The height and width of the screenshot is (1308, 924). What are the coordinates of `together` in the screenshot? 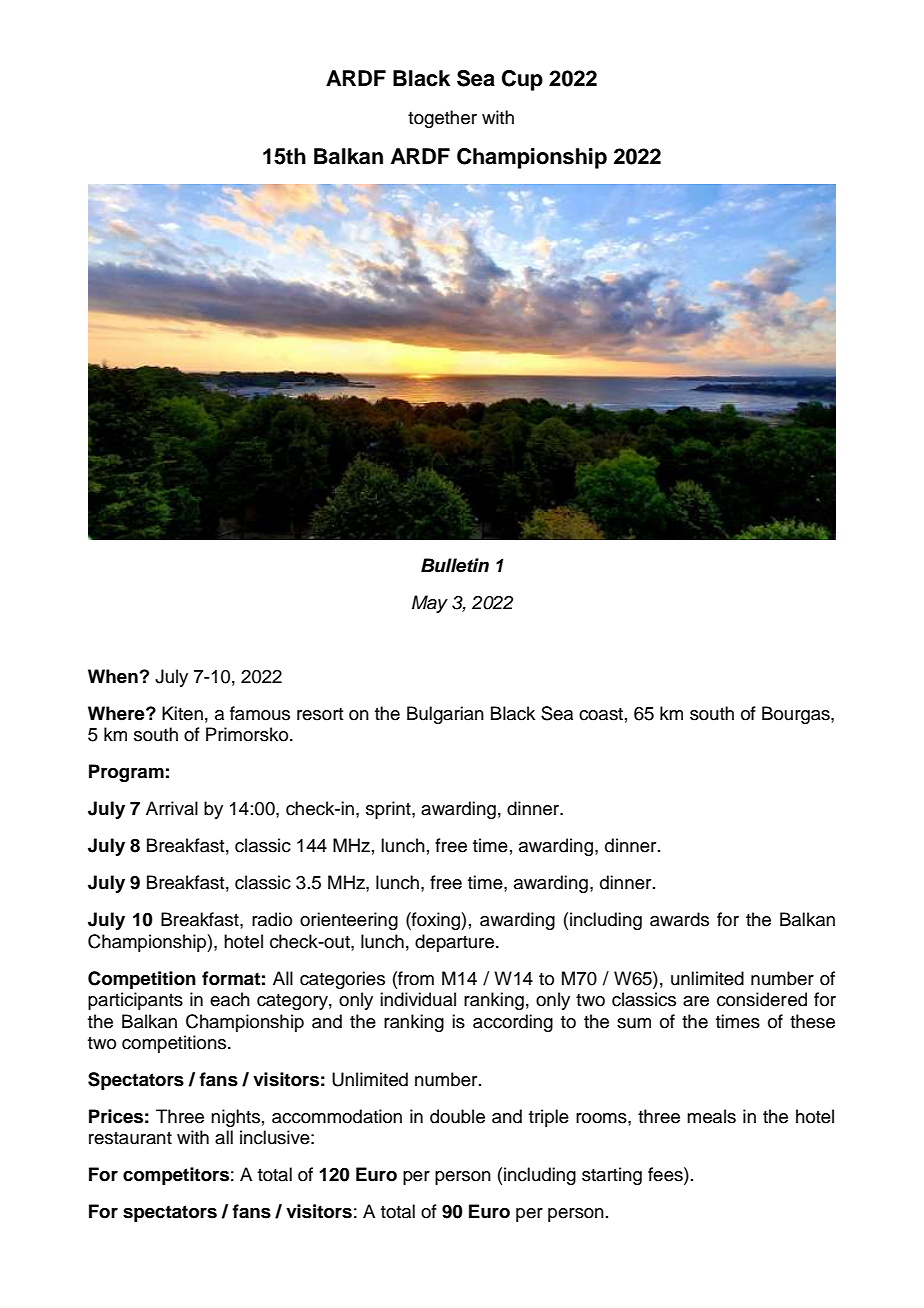 It's located at (442, 119).
